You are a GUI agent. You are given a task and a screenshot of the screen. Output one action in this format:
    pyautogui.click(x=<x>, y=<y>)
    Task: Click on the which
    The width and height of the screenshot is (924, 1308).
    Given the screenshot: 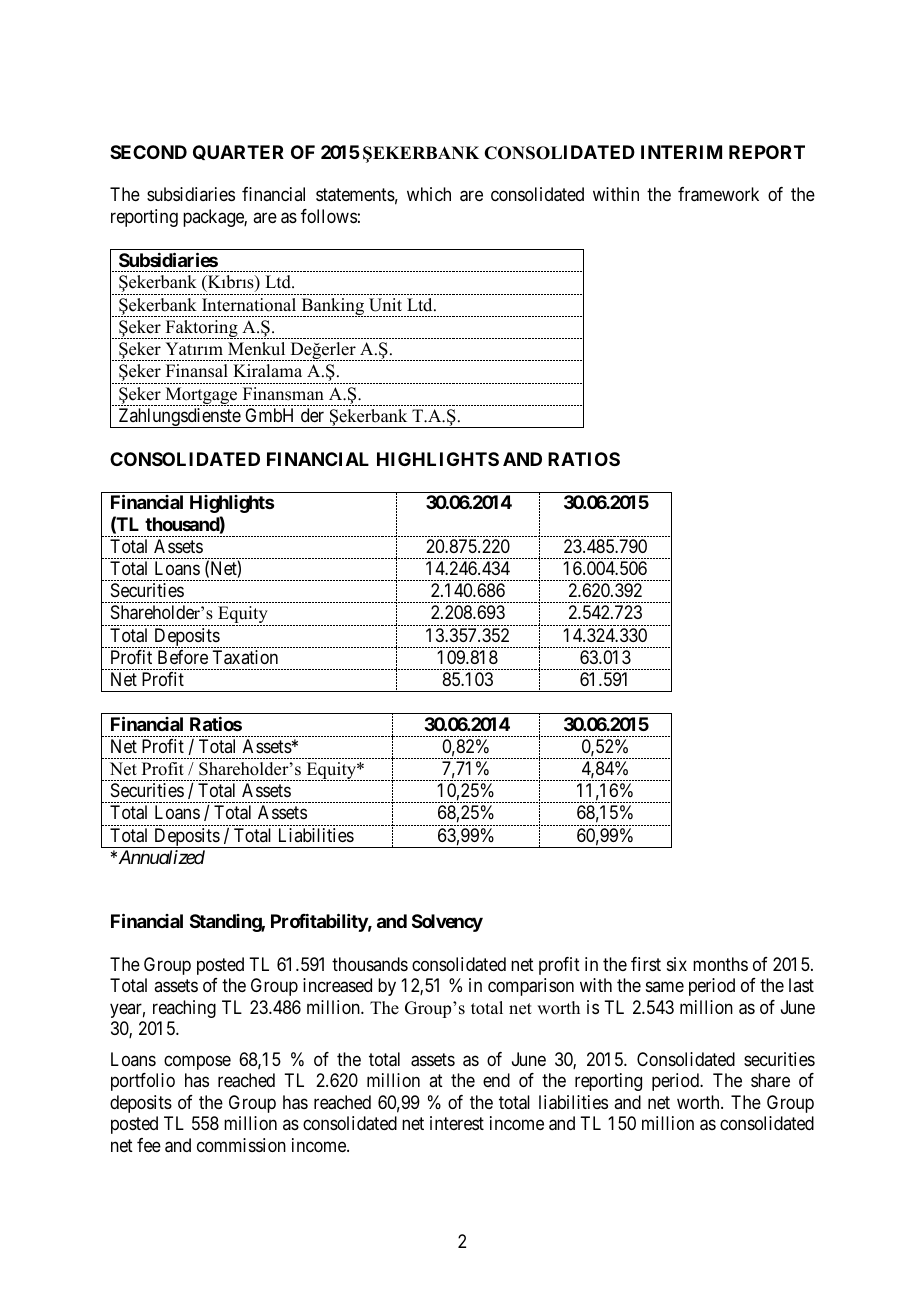 What is the action you would take?
    pyautogui.click(x=429, y=194)
